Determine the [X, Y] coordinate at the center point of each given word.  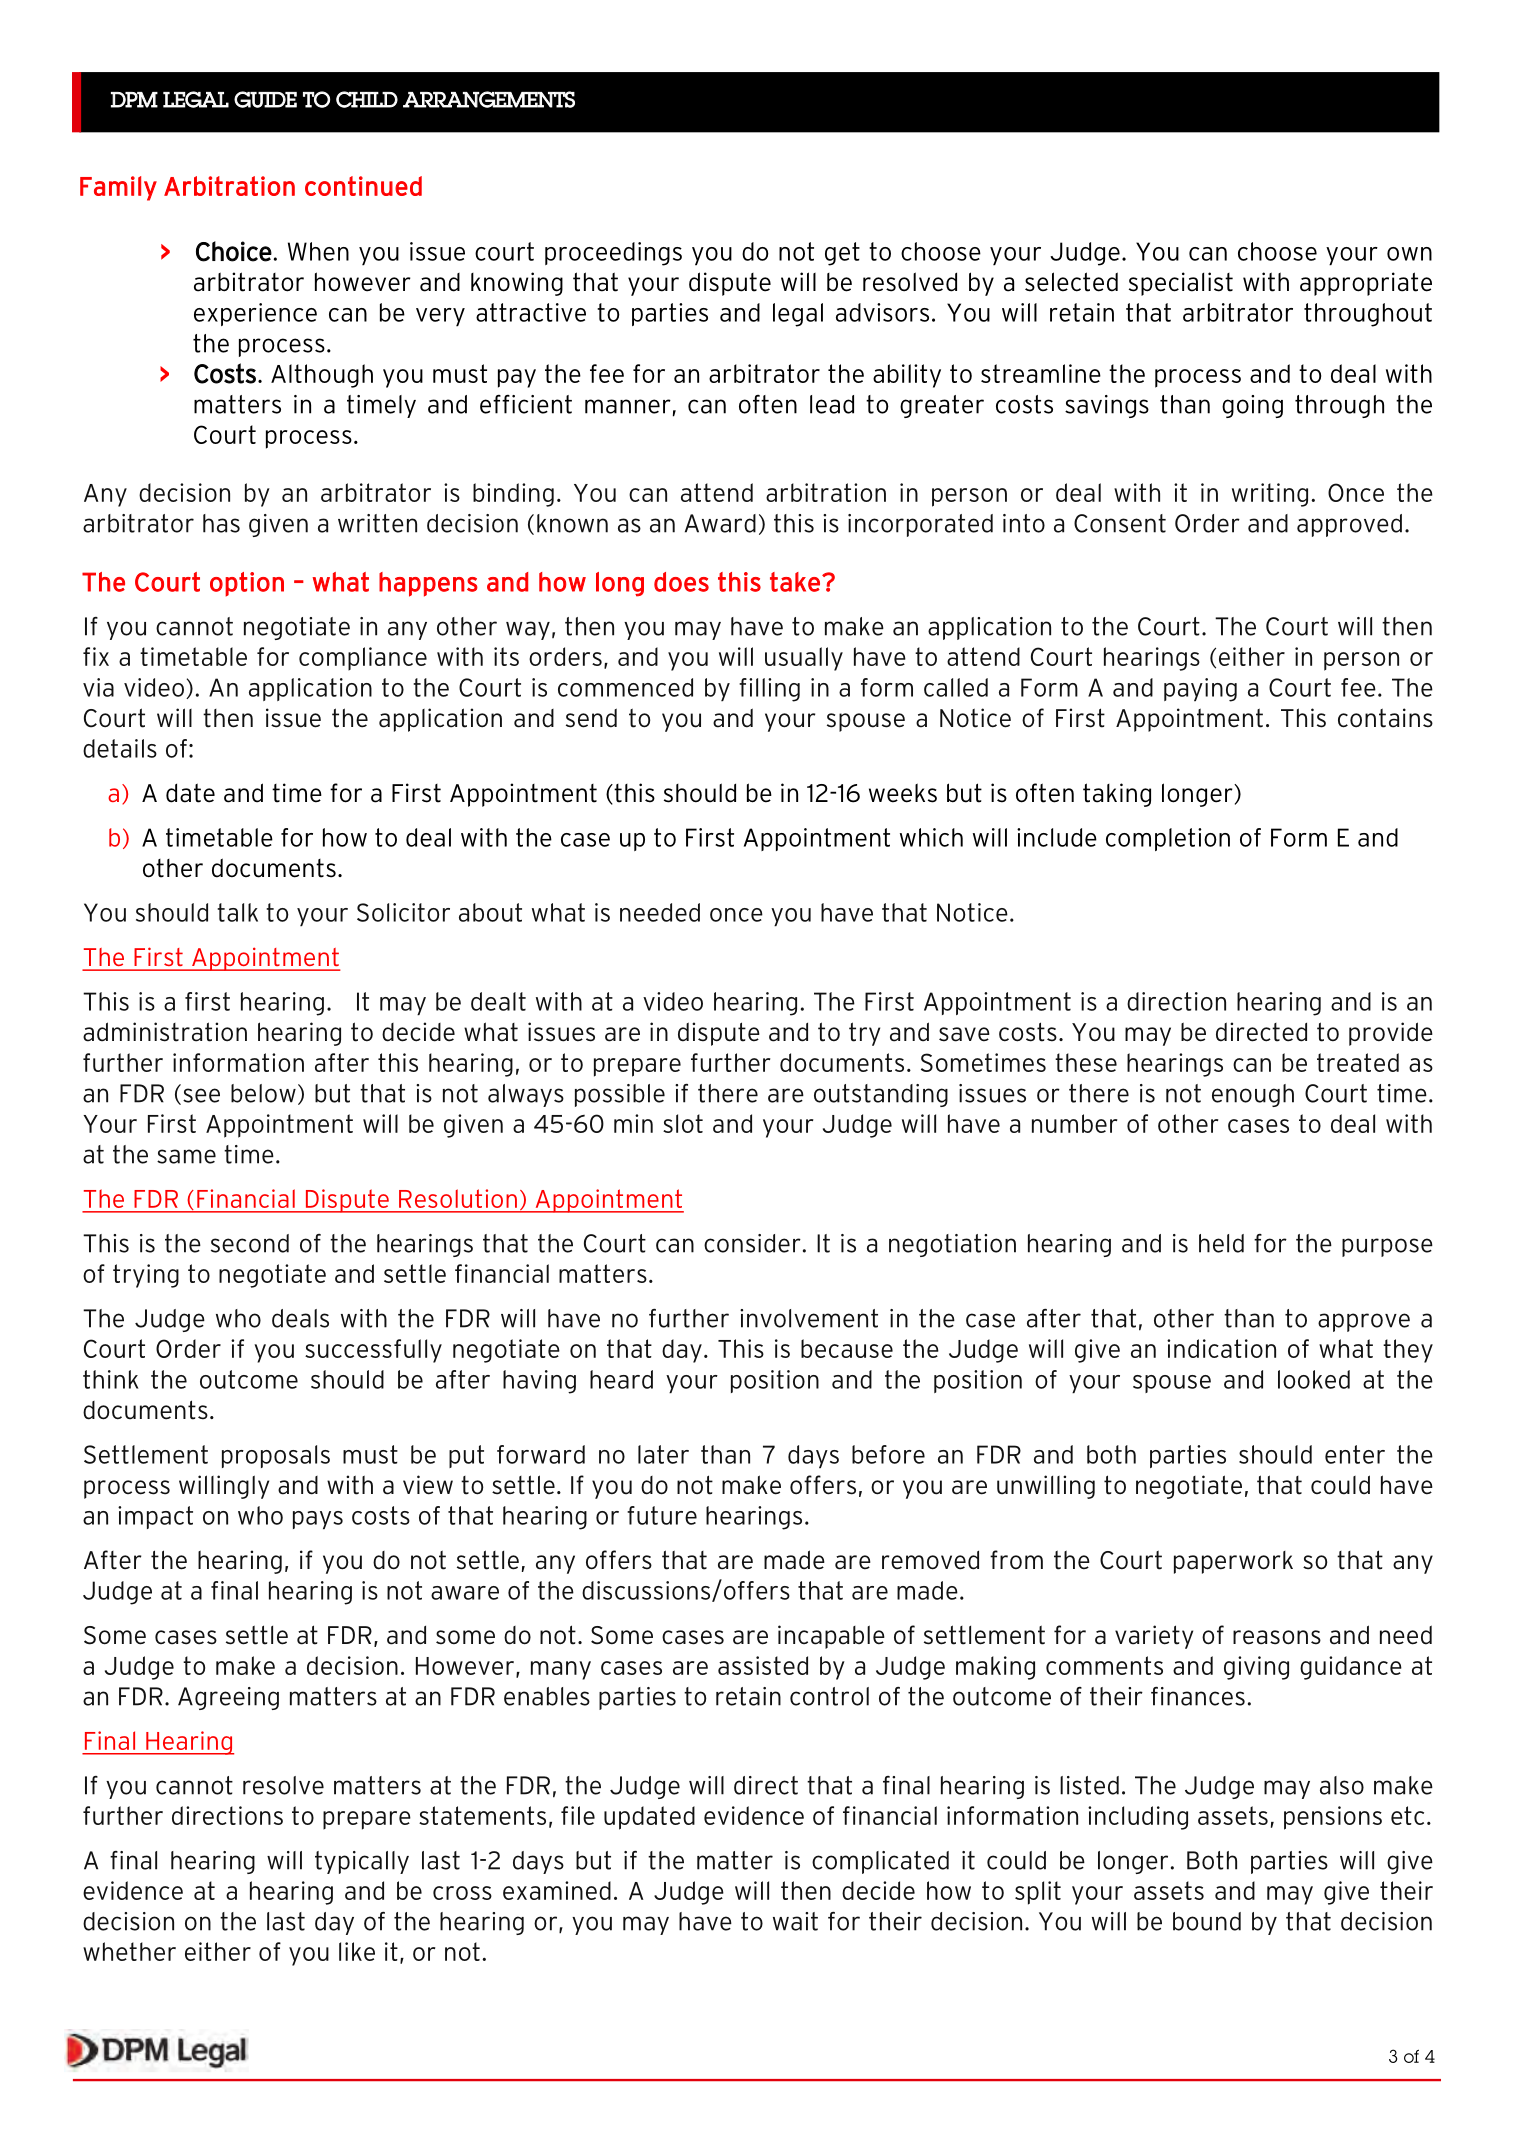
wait [795, 1921]
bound [1207, 1921]
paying [1200, 690]
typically [362, 1862]
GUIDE [265, 99]
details [120, 748]
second [250, 1243]
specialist [1181, 284]
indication [1221, 1348]
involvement [809, 1318]
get [842, 254]
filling [769, 690]
